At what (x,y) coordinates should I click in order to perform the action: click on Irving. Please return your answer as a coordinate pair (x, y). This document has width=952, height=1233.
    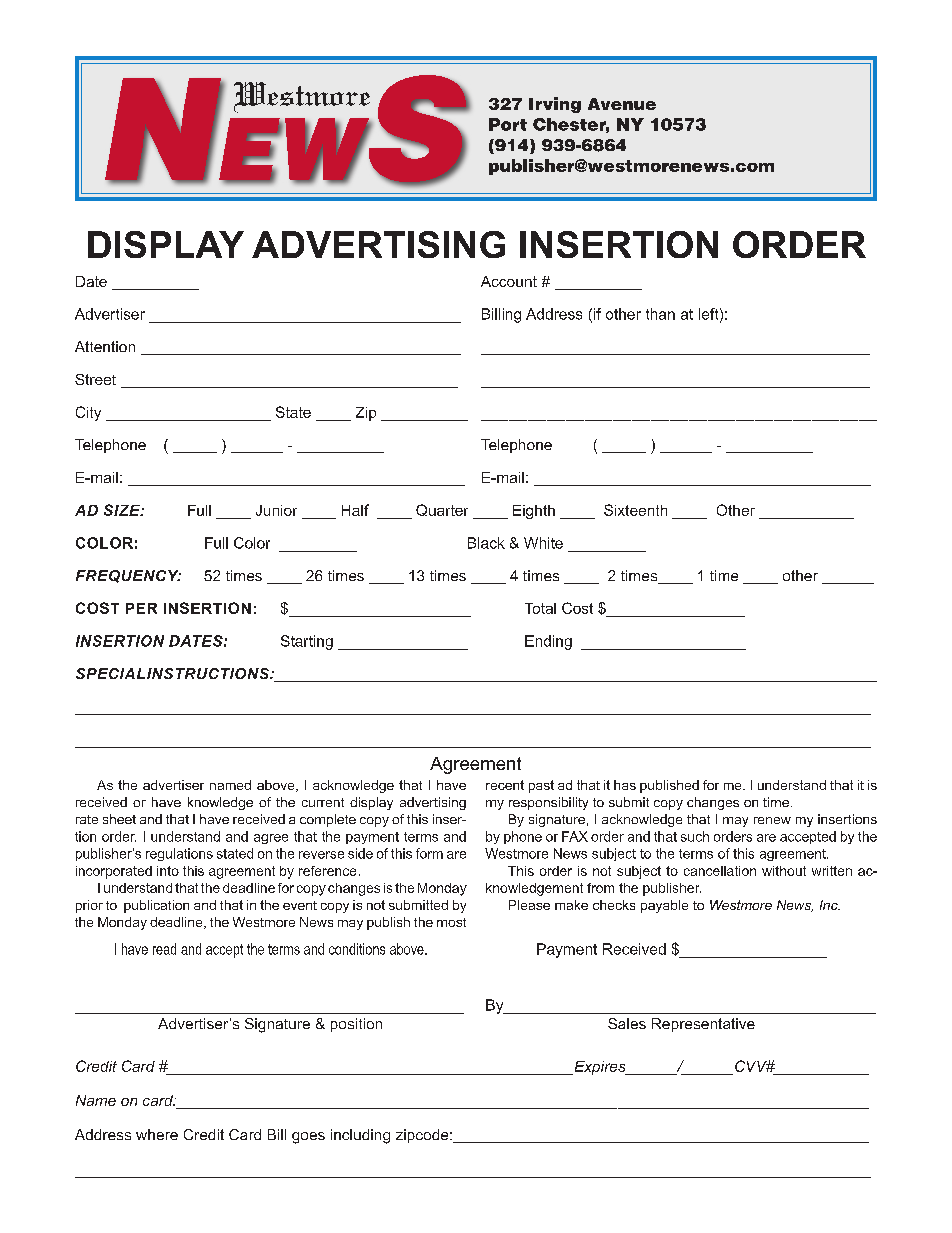
    Looking at the image, I should click on (555, 105).
